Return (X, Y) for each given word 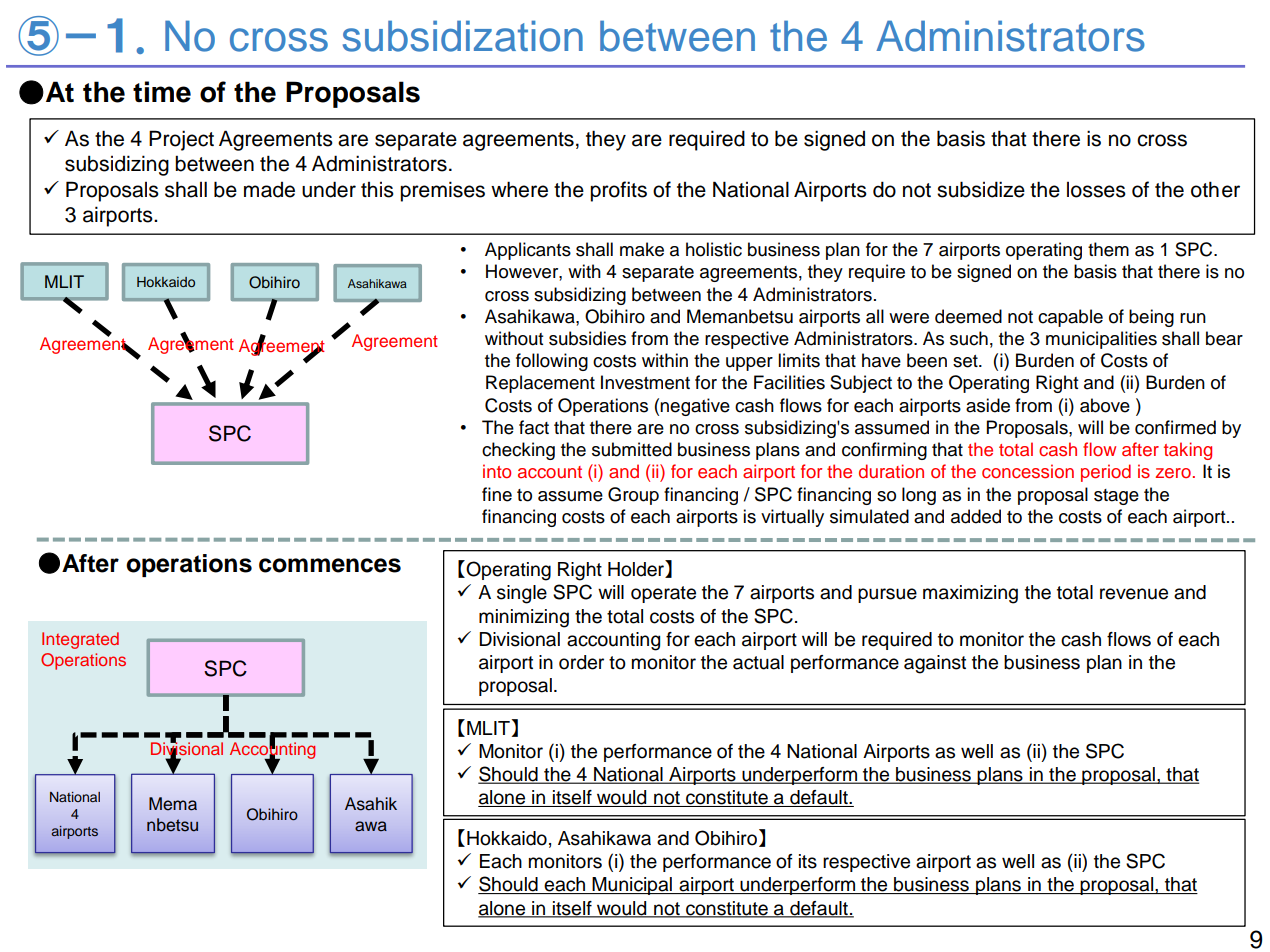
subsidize (981, 189)
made (269, 190)
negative (695, 407)
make (642, 249)
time (162, 92)
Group (633, 496)
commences (330, 565)
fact (534, 427)
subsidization (463, 36)
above (1105, 405)
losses (1096, 190)
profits (618, 191)
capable (1070, 318)
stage (1116, 497)
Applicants (528, 251)
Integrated (80, 640)
